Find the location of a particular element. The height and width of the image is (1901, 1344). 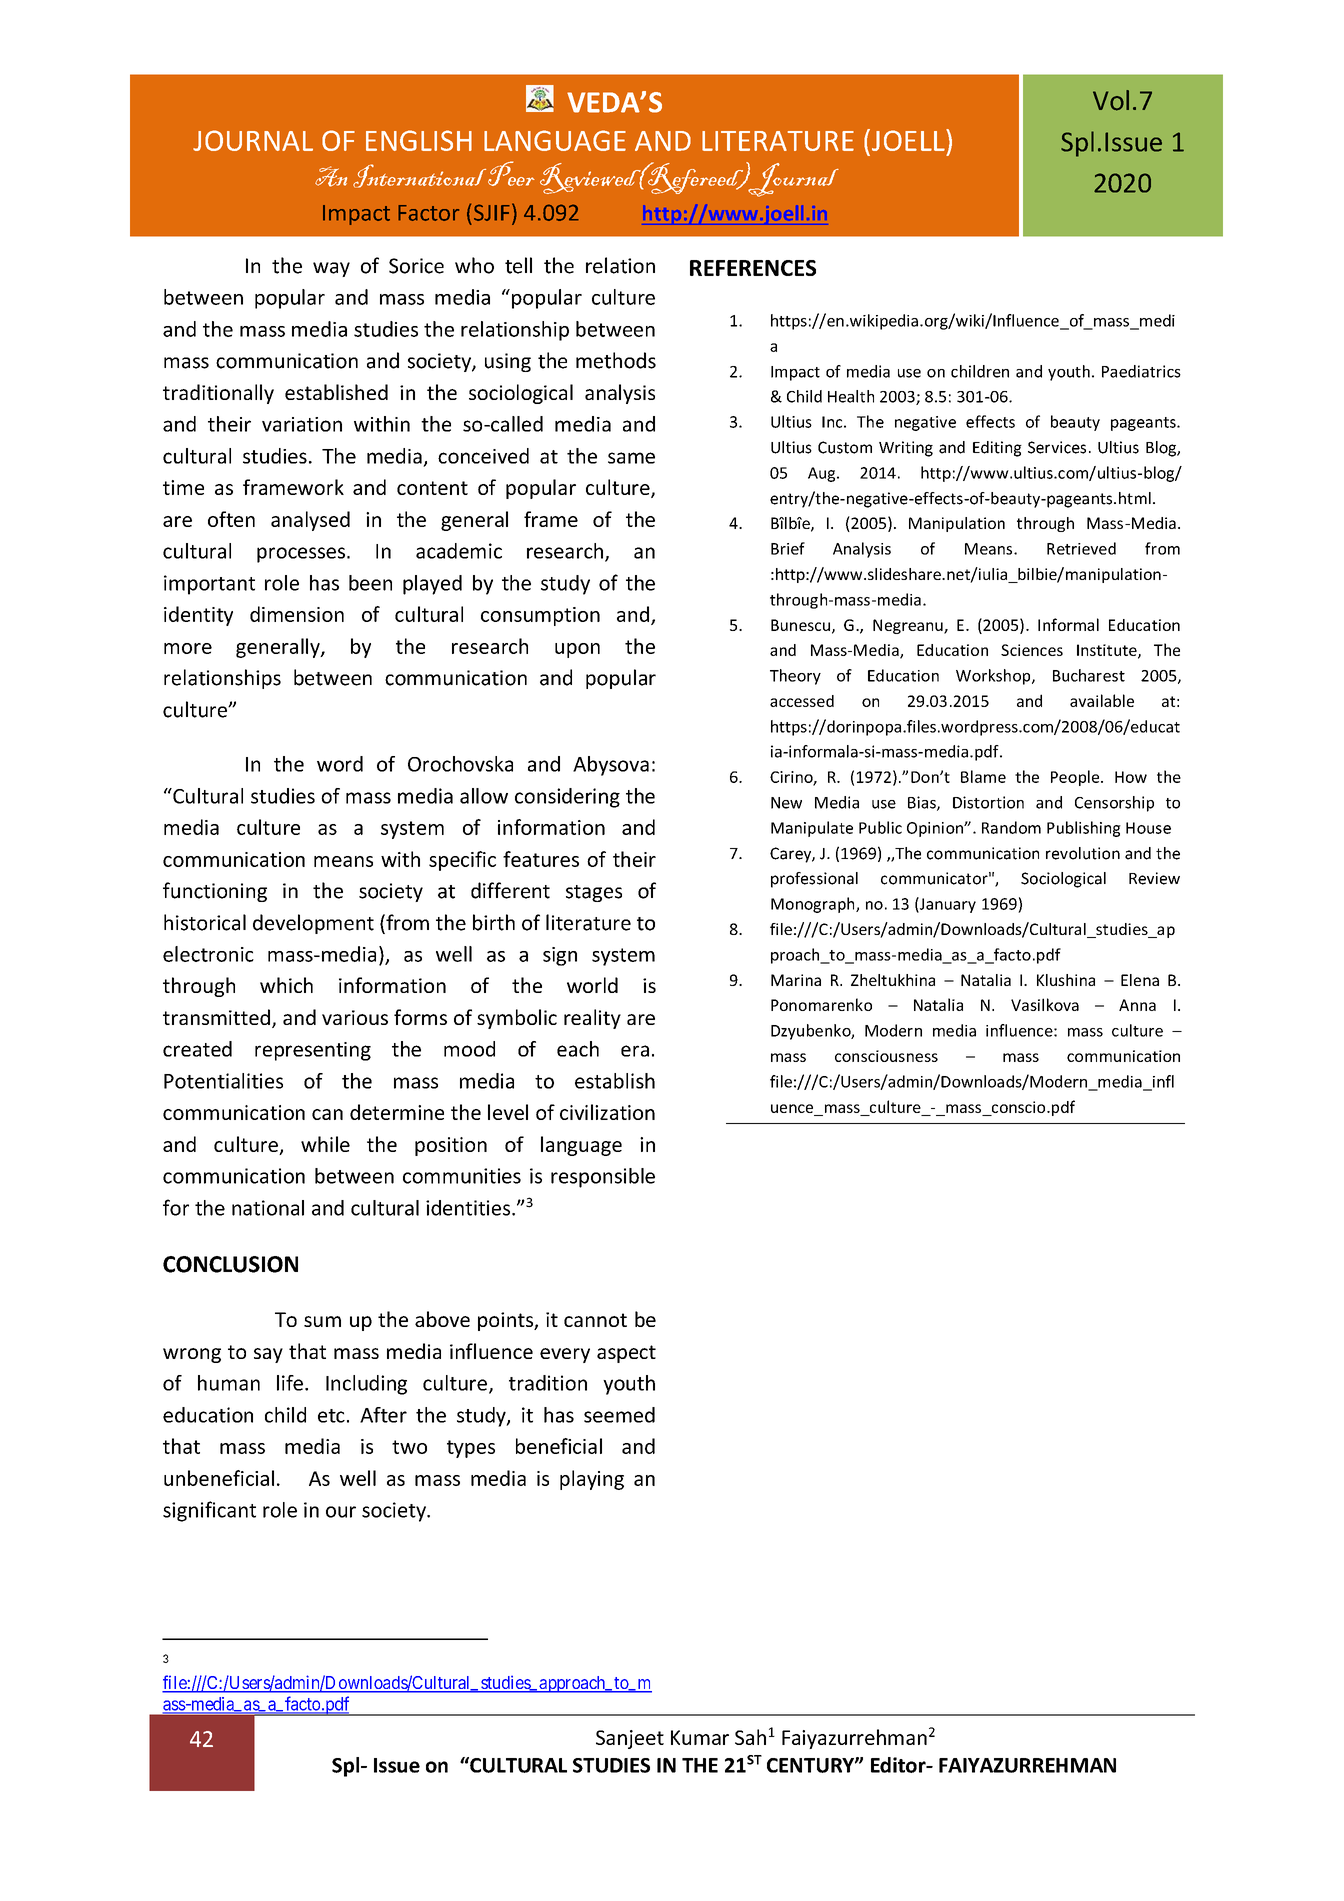

stages is located at coordinates (594, 893).
